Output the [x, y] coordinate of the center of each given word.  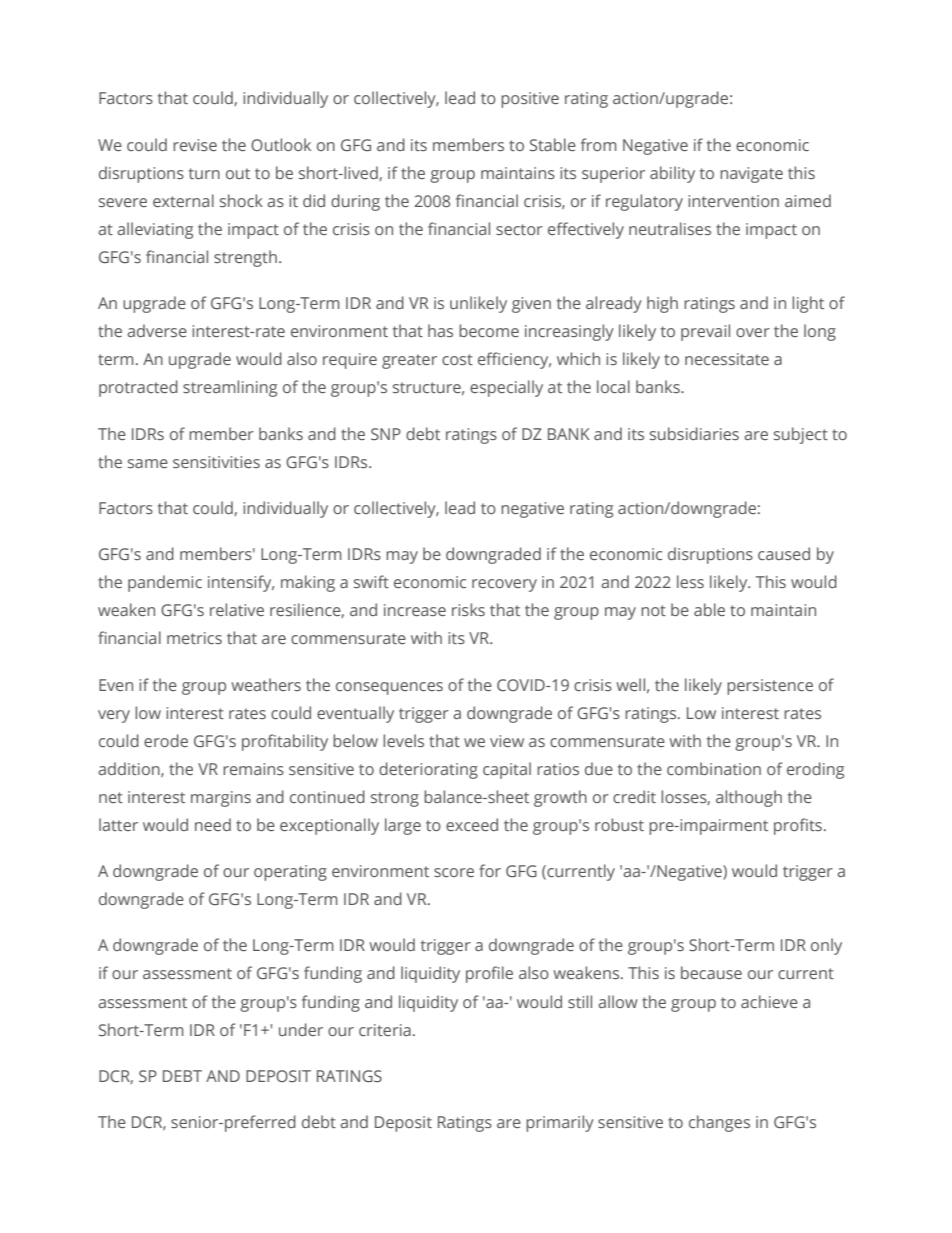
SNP [386, 434]
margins [221, 799]
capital [507, 770]
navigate [751, 175]
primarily [560, 1123]
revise [195, 145]
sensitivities [216, 462]
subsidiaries [694, 433]
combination [714, 768]
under [301, 1029]
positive [530, 100]
